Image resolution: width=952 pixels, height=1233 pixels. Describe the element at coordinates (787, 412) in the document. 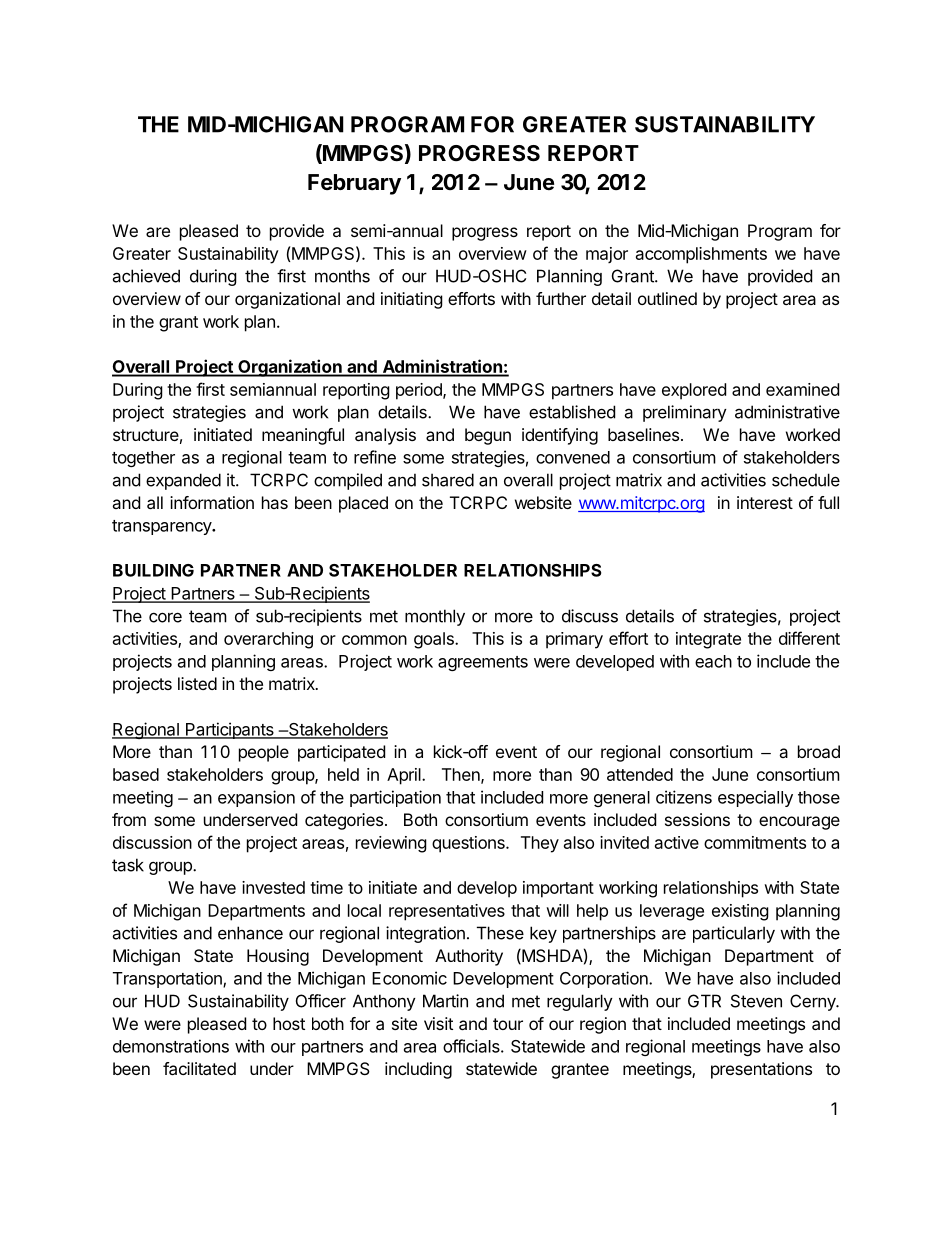

I see `administrative` at that location.
